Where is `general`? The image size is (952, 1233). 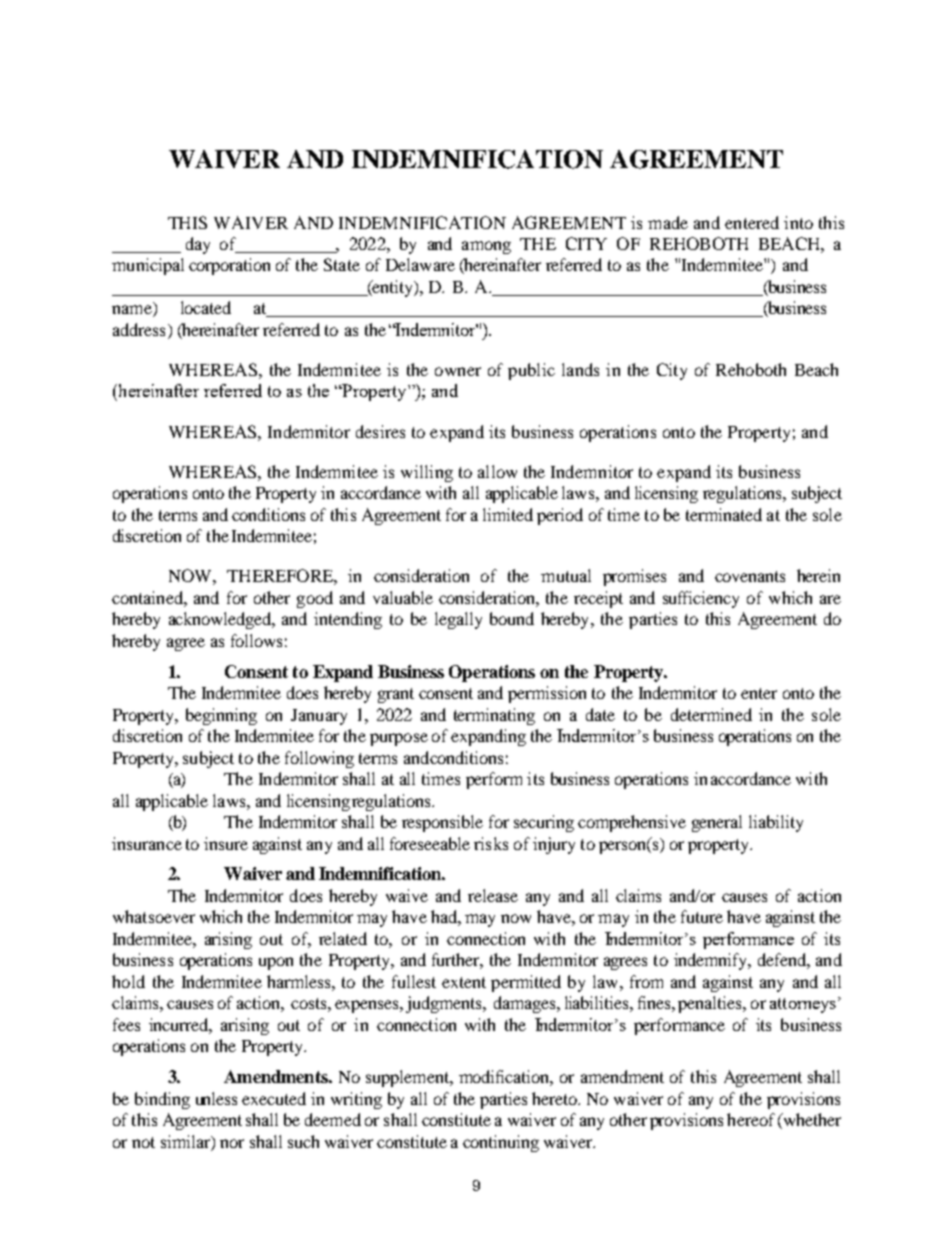
general is located at coordinates (717, 823).
